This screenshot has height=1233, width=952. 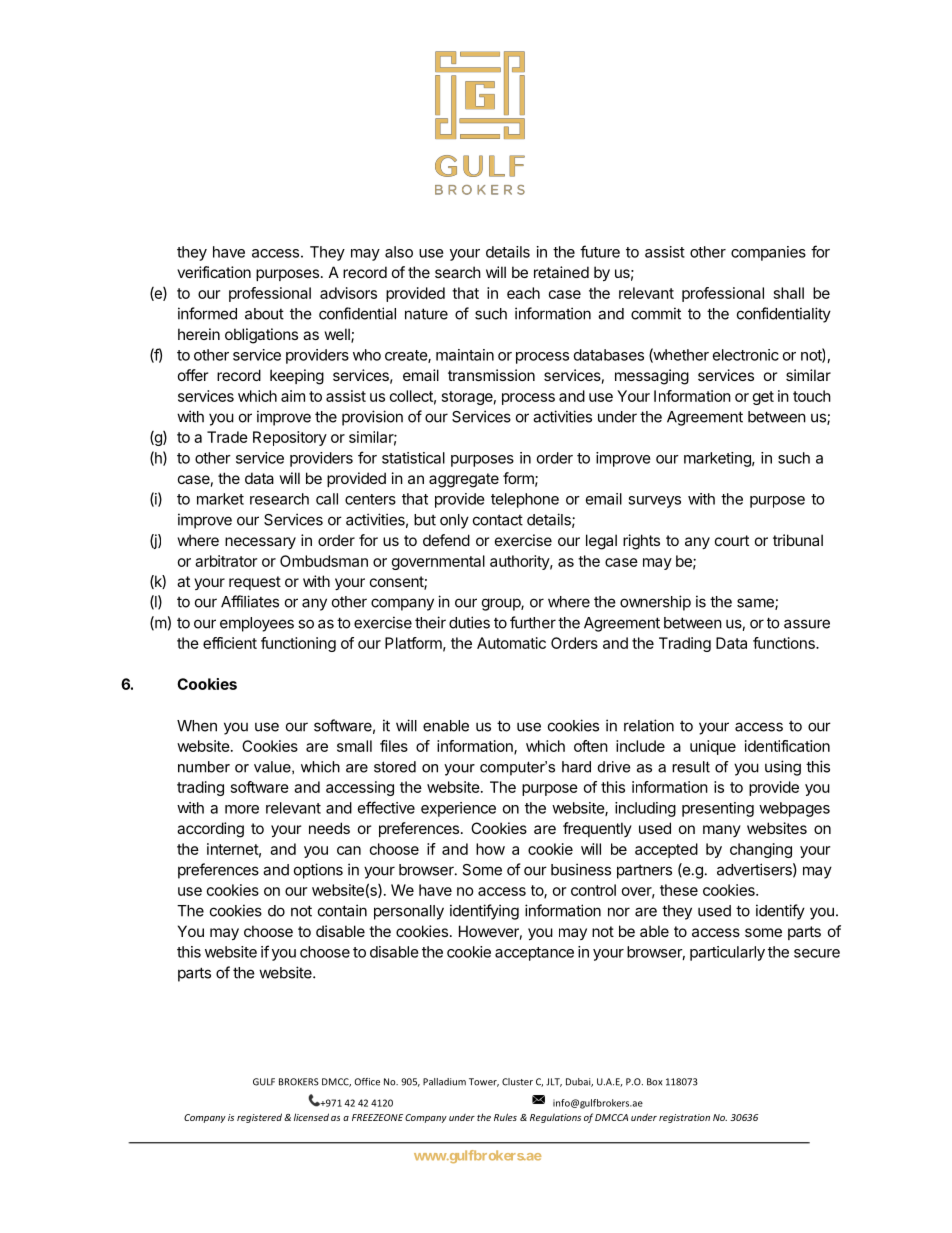 I want to click on companies, so click(x=768, y=253).
